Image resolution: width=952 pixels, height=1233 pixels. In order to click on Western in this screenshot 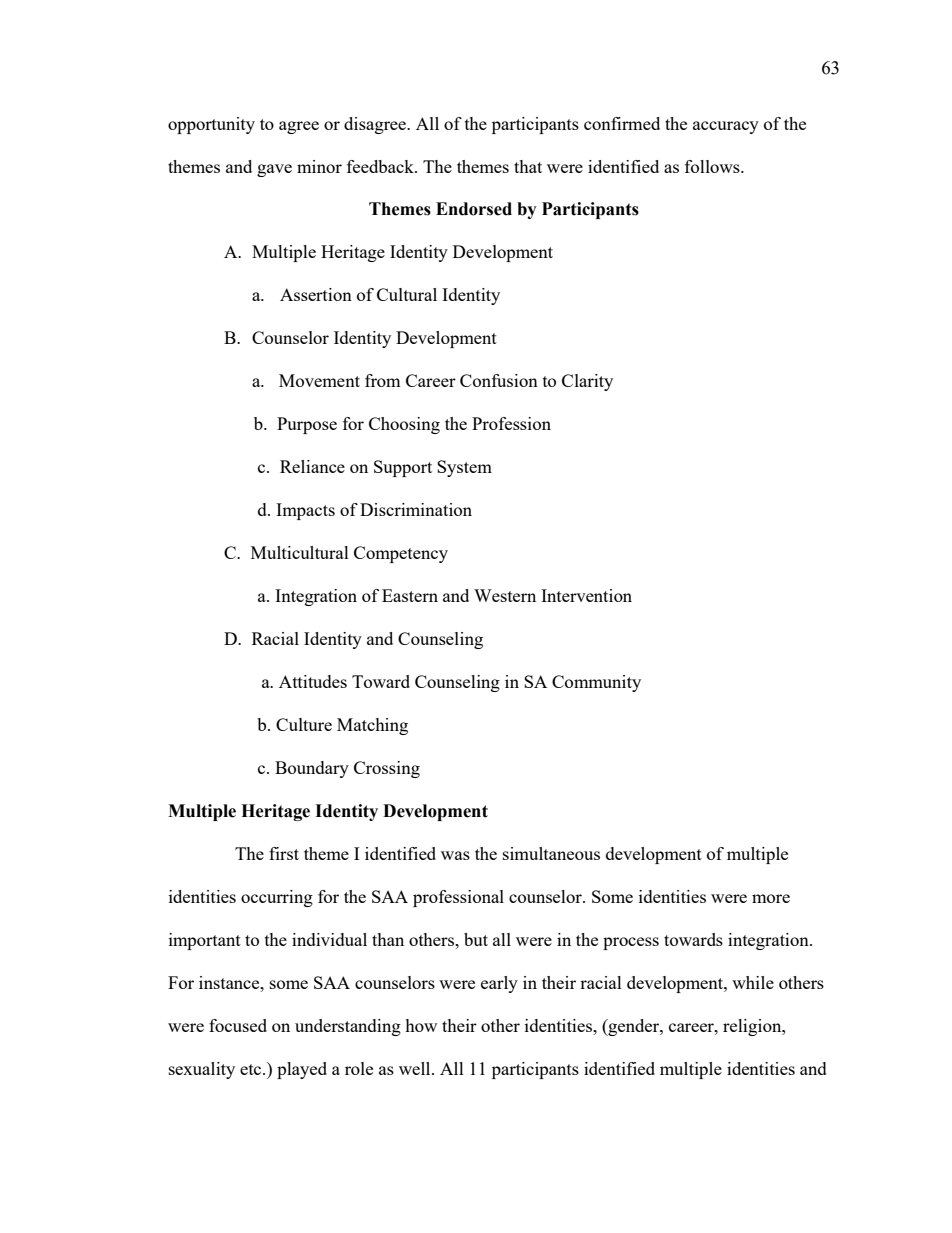, I will do `click(505, 595)`.
